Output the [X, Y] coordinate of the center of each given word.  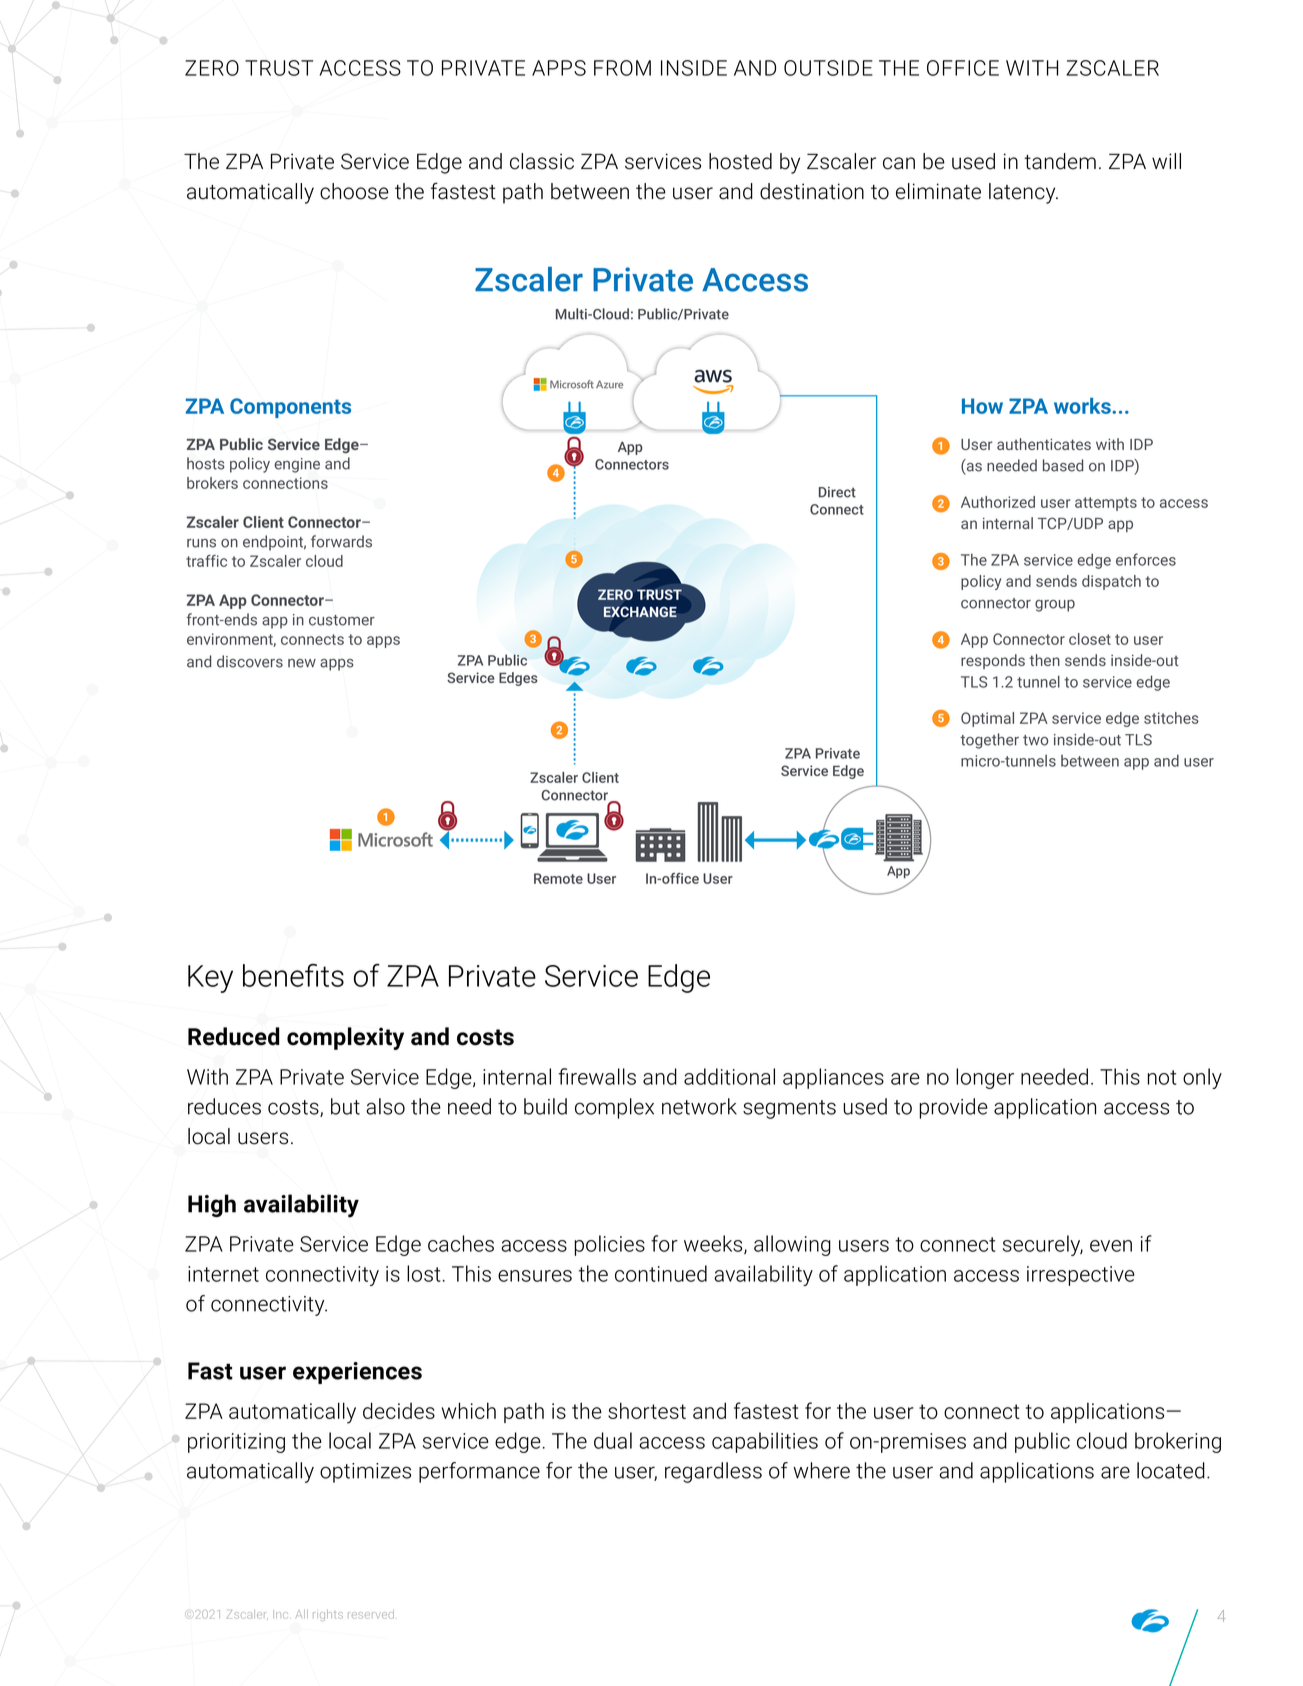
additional [729, 1076]
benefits [293, 975]
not [1162, 1077]
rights [328, 1615]
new [302, 663]
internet [223, 1274]
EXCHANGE [640, 612]
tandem [1060, 161]
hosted [740, 161]
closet [1090, 639]
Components [290, 408]
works [1083, 406]
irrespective [1081, 1276]
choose [354, 191]
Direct [837, 492]
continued [661, 1273]
